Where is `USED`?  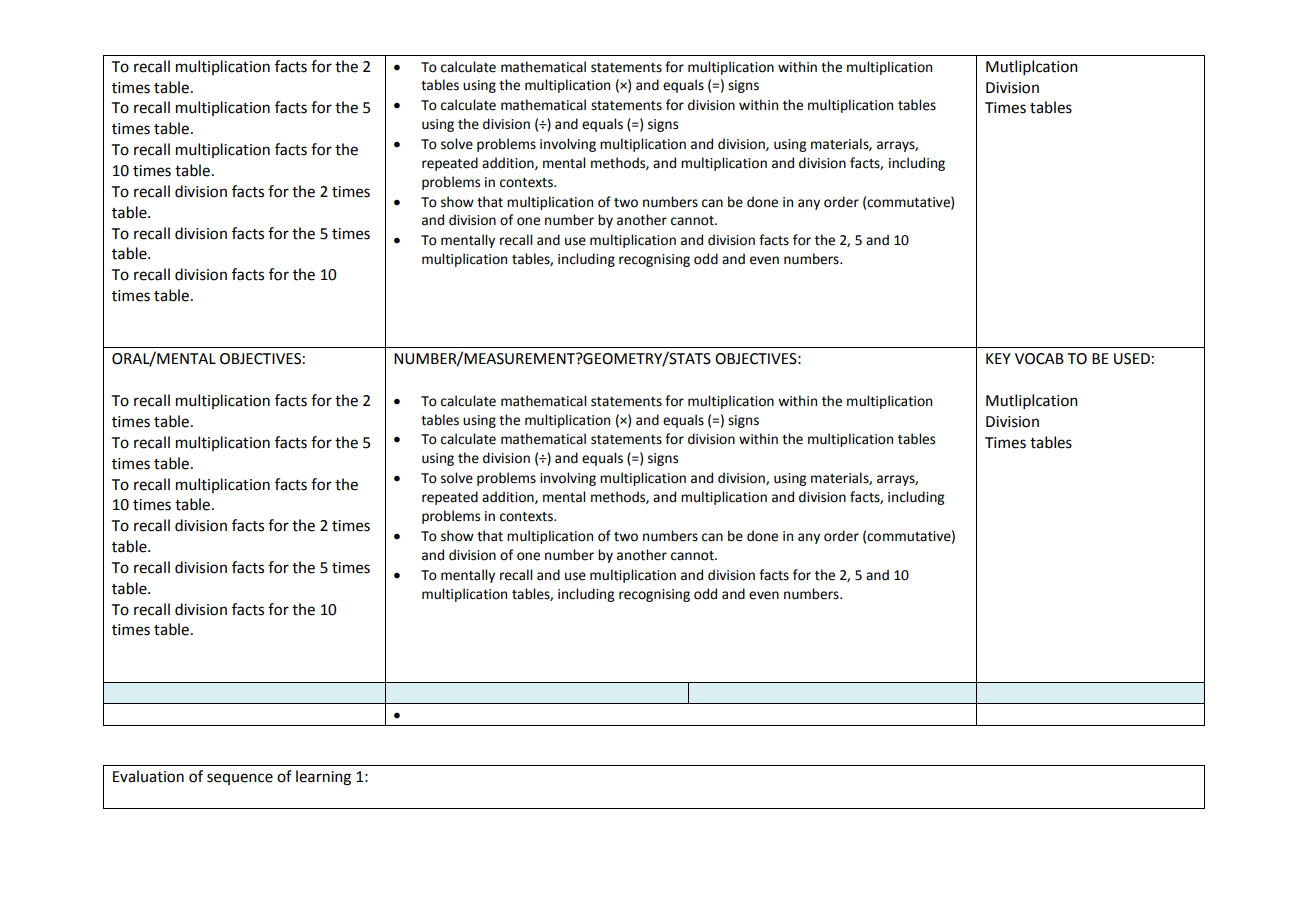
USED is located at coordinates (1132, 359).
